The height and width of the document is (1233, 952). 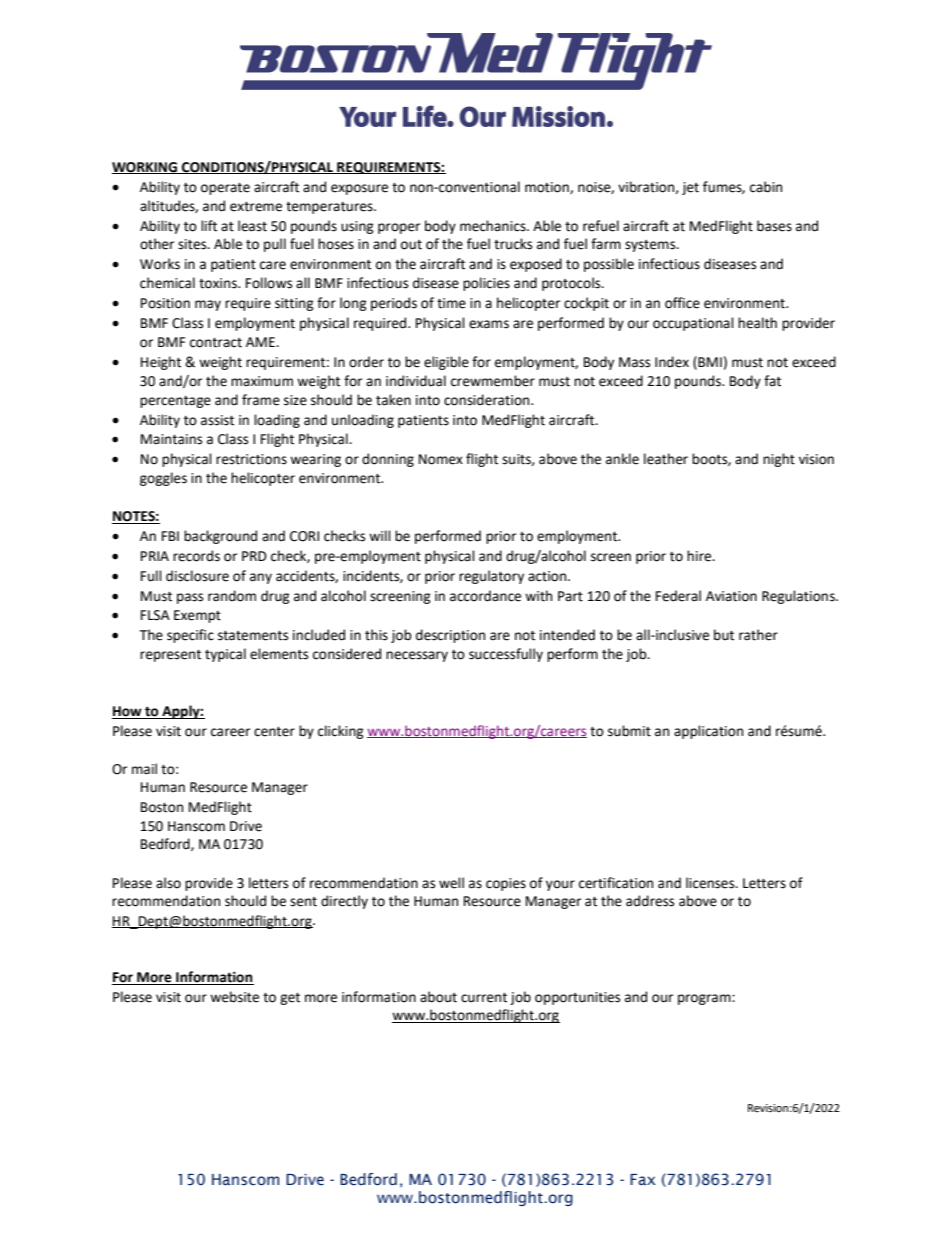 I want to click on but, so click(x=724, y=635).
